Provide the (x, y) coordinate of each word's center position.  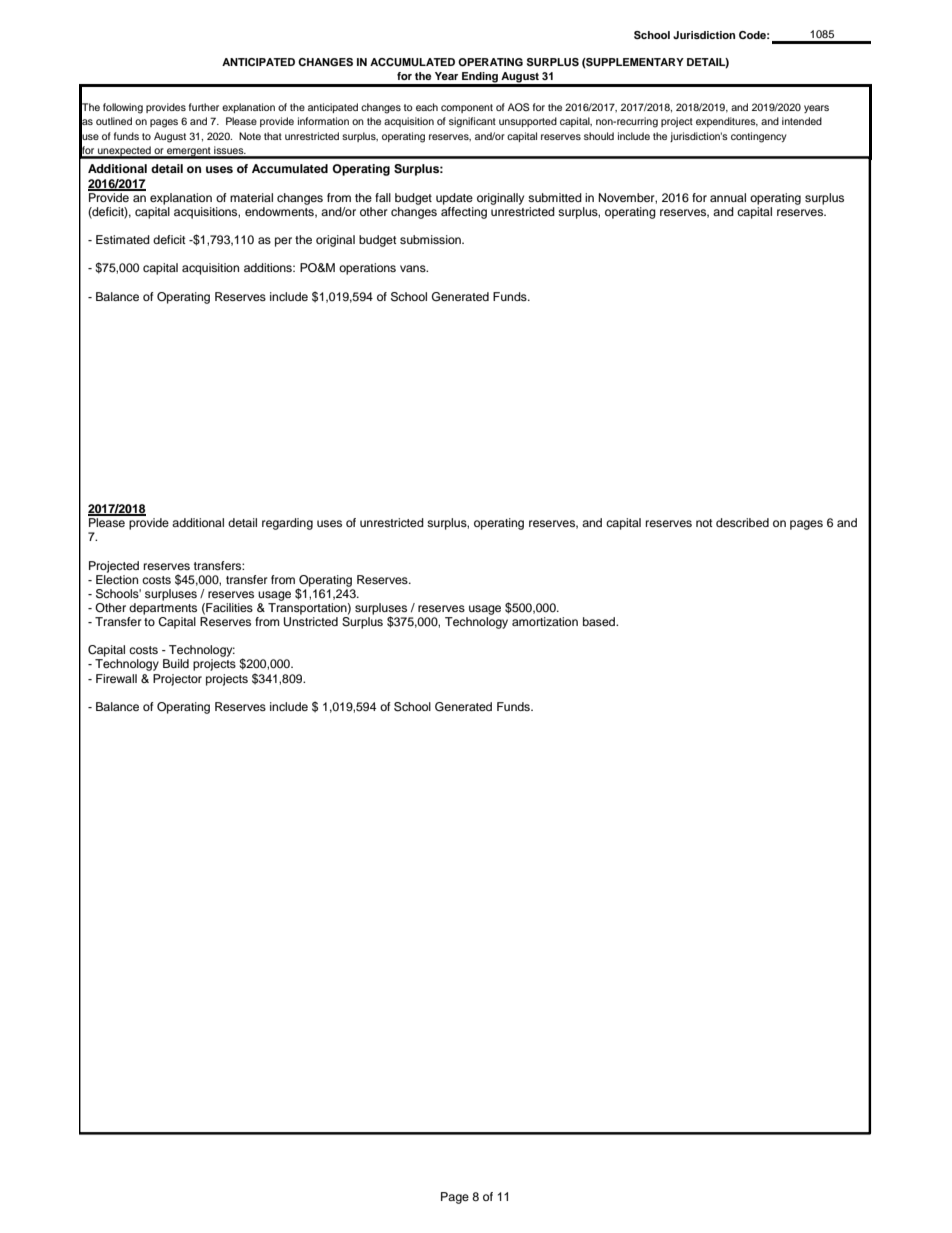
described (742, 522)
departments (163, 609)
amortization (545, 621)
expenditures (727, 122)
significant (472, 122)
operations (367, 269)
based (600, 621)
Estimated (123, 239)
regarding (287, 524)
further (204, 107)
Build (176, 663)
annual (728, 197)
